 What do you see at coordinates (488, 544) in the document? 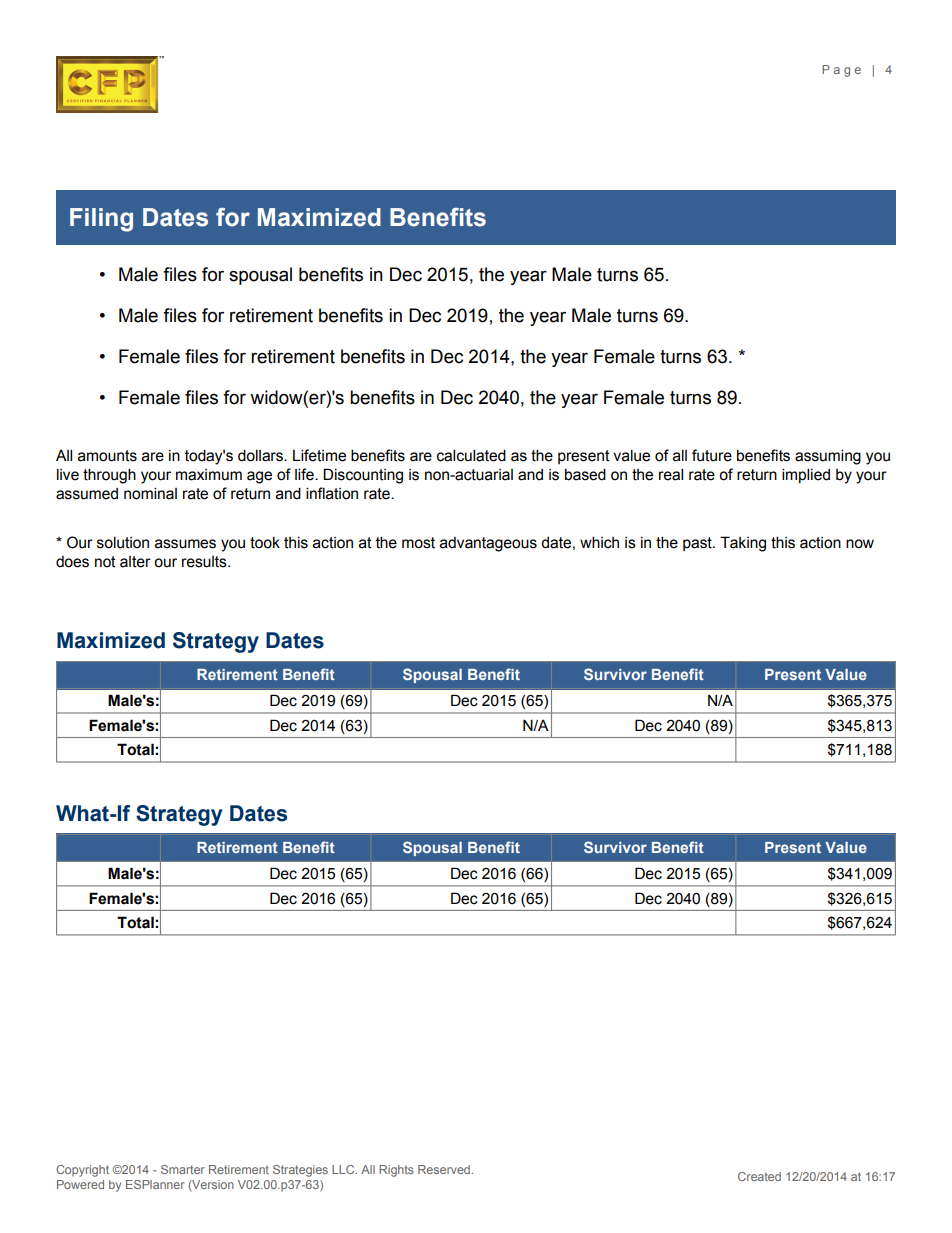
I see `advantageous` at bounding box center [488, 544].
